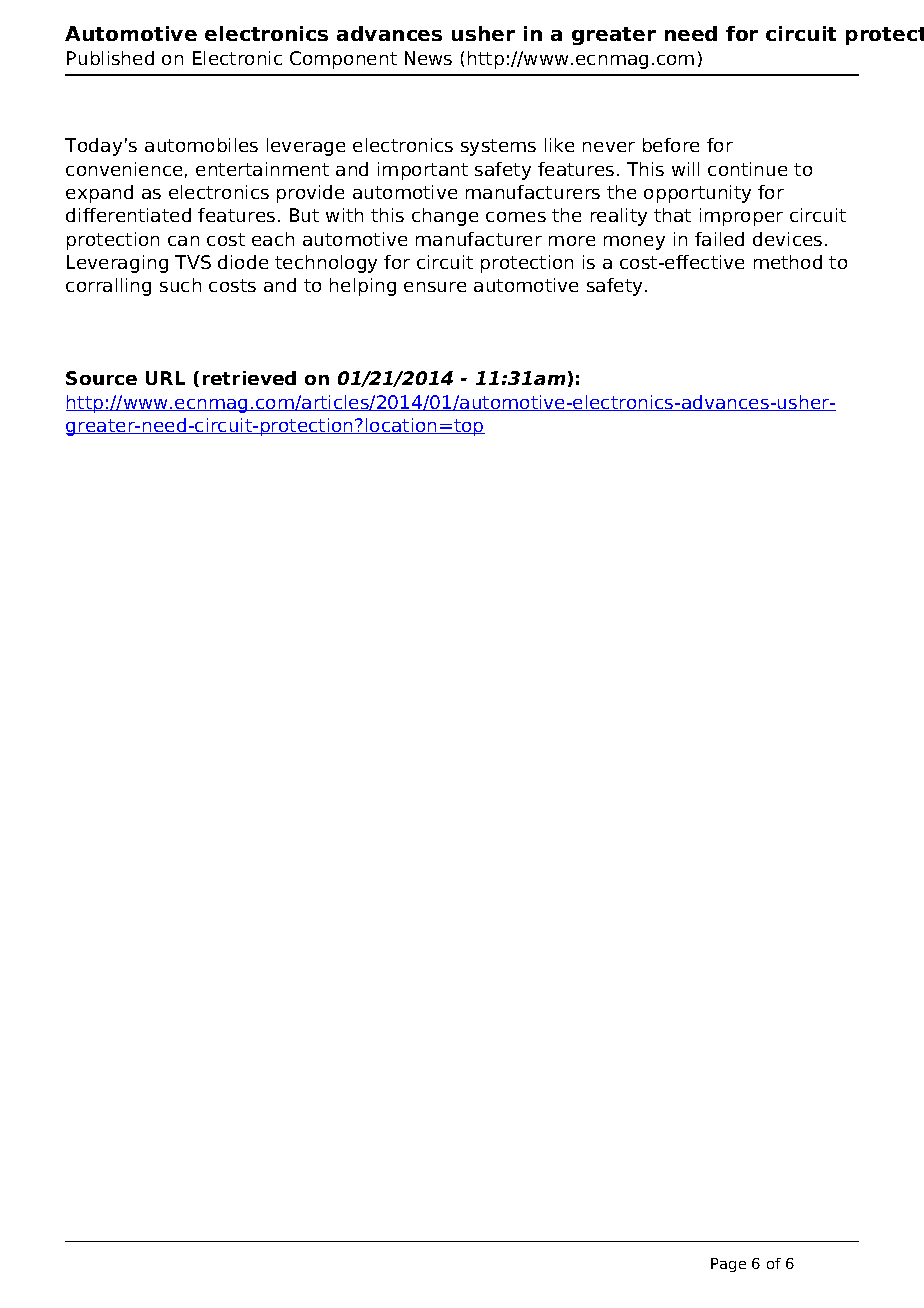 This screenshot has width=924, height=1308. I want to click on News, so click(428, 58).
